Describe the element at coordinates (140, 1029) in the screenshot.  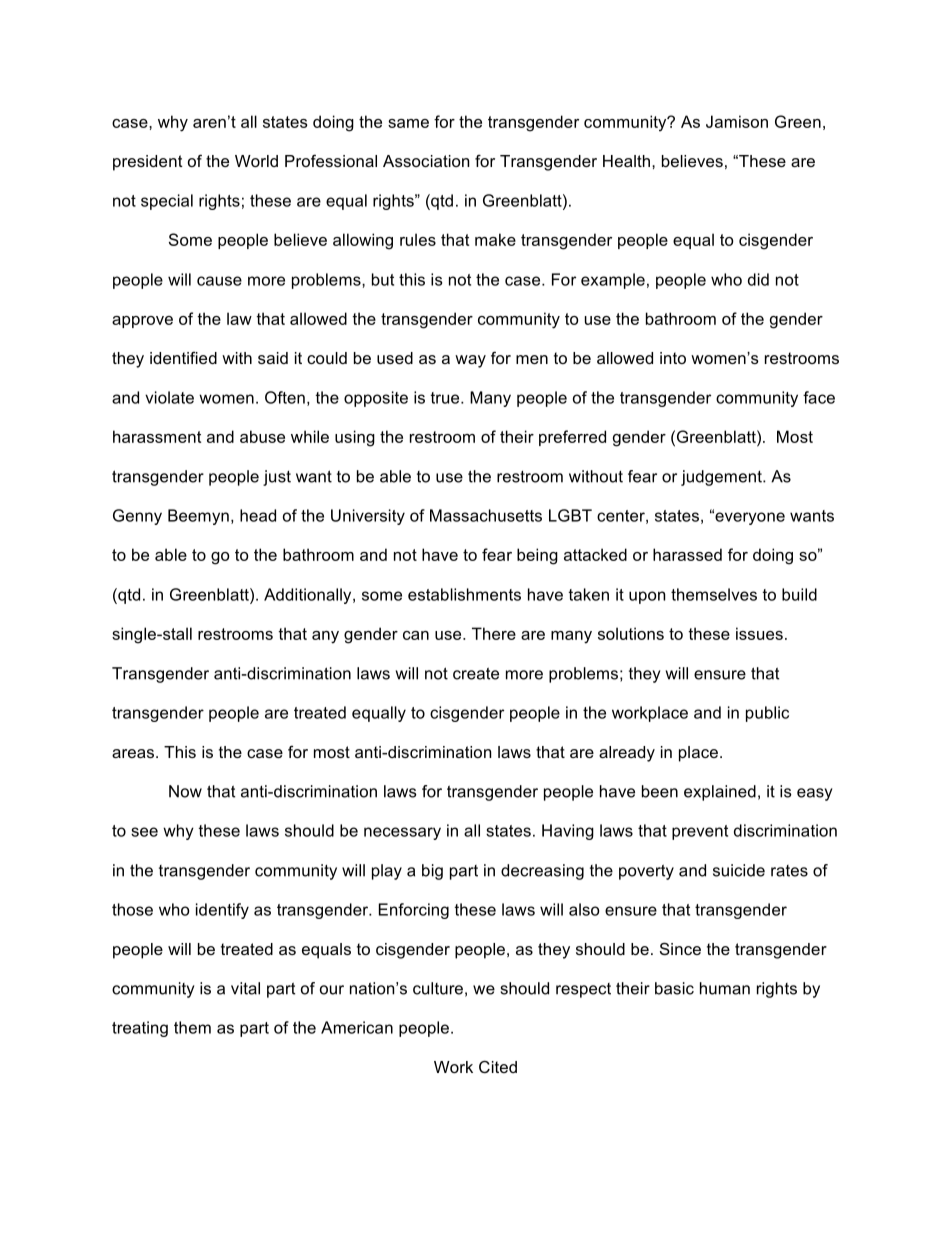
I see `treating` at that location.
